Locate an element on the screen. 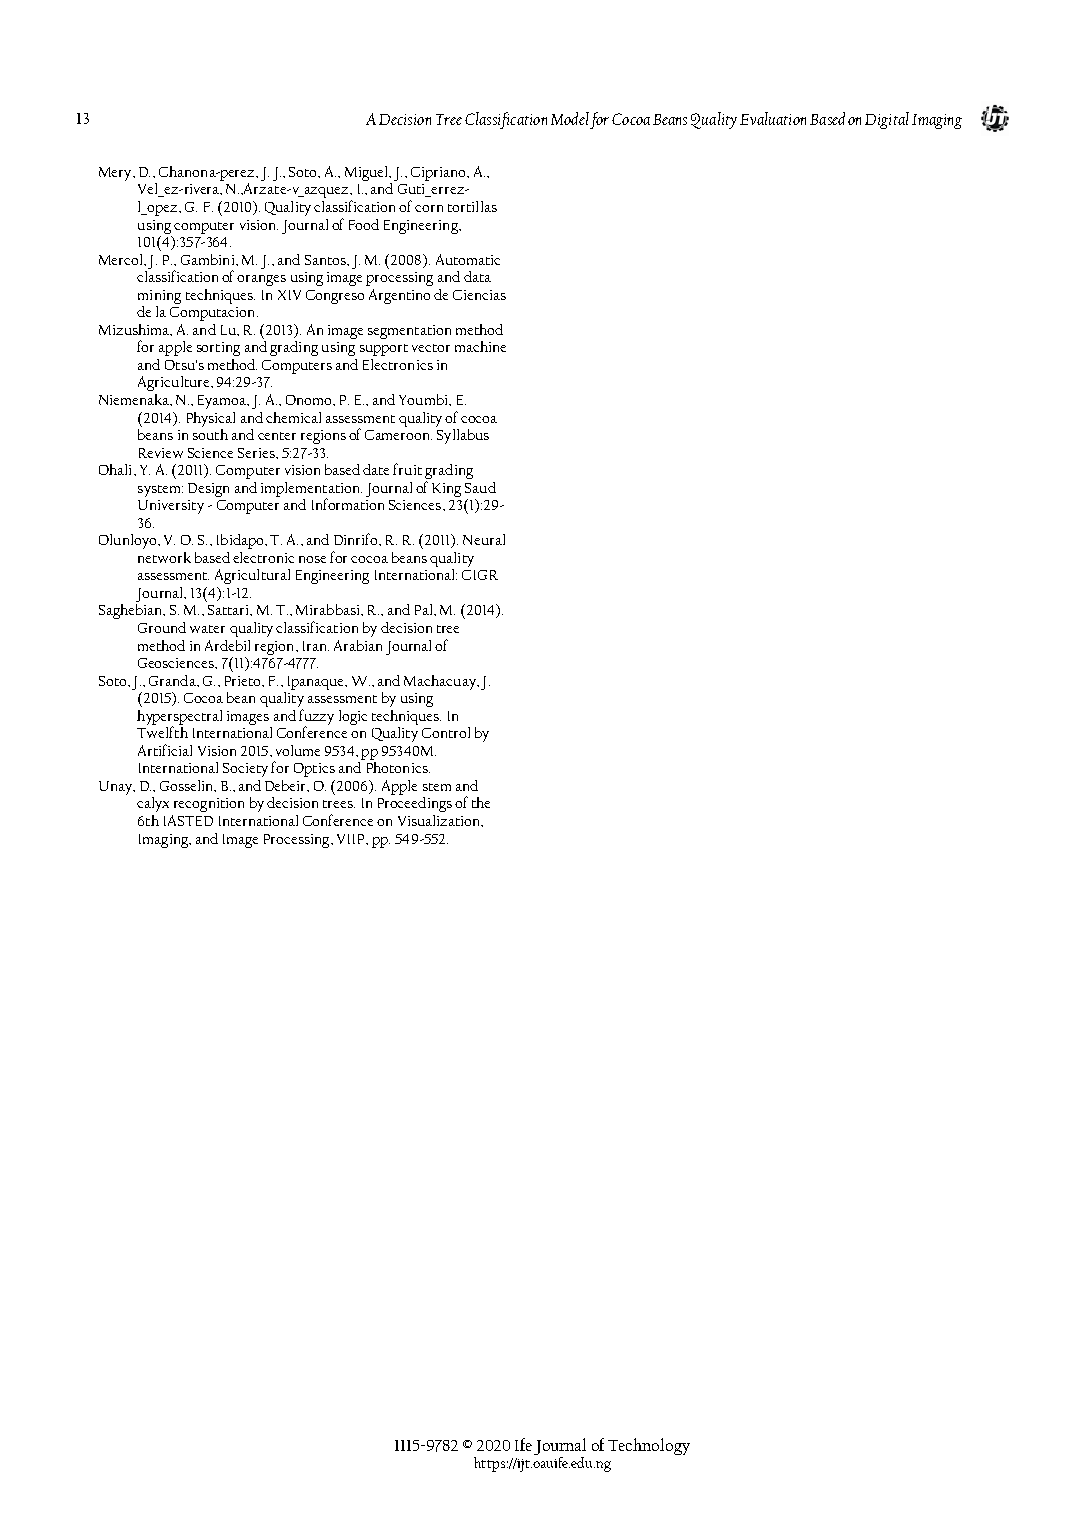 This screenshot has width=1082, height=1529. Technology is located at coordinates (649, 1446).
